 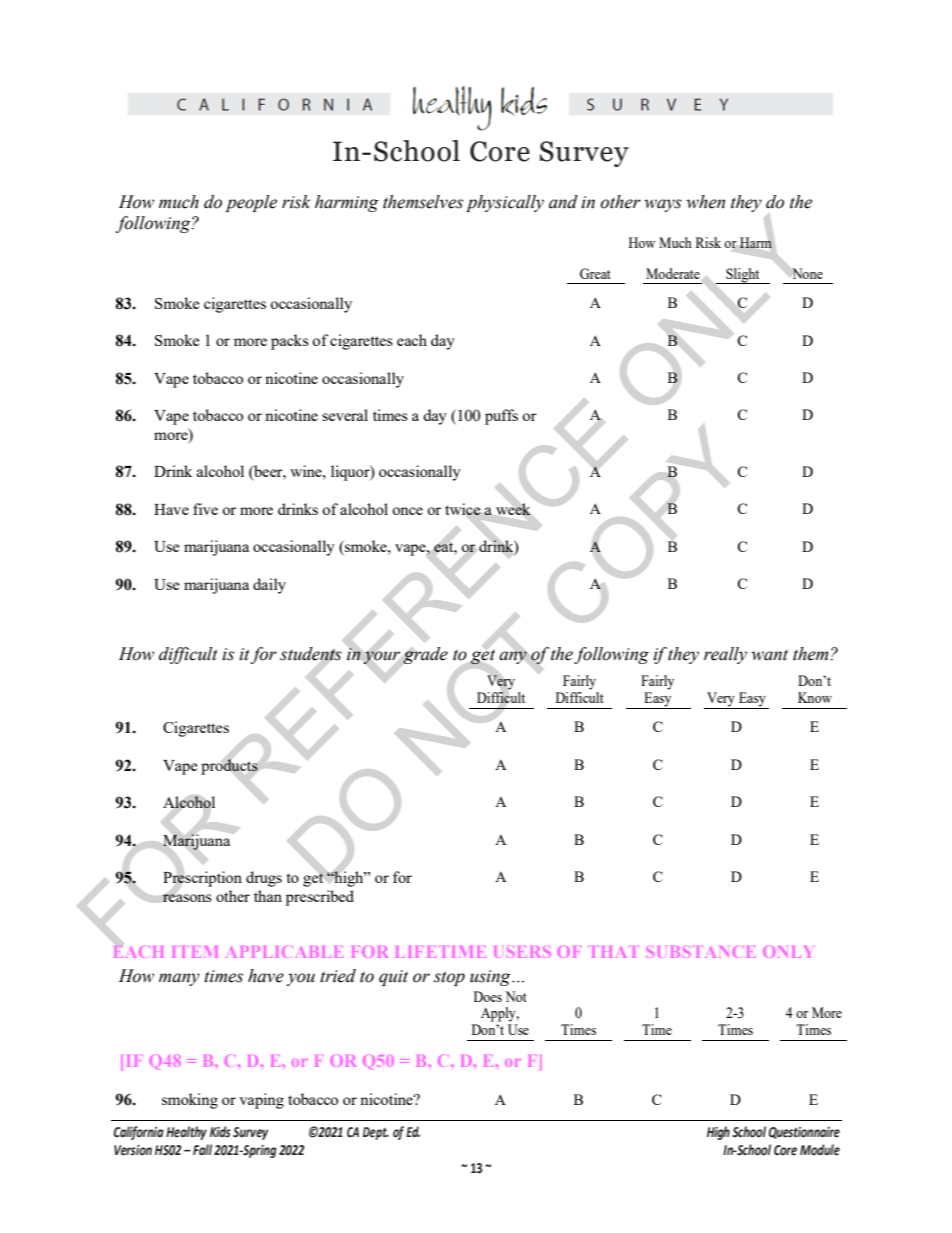 I want to click on grade, so click(x=425, y=655).
